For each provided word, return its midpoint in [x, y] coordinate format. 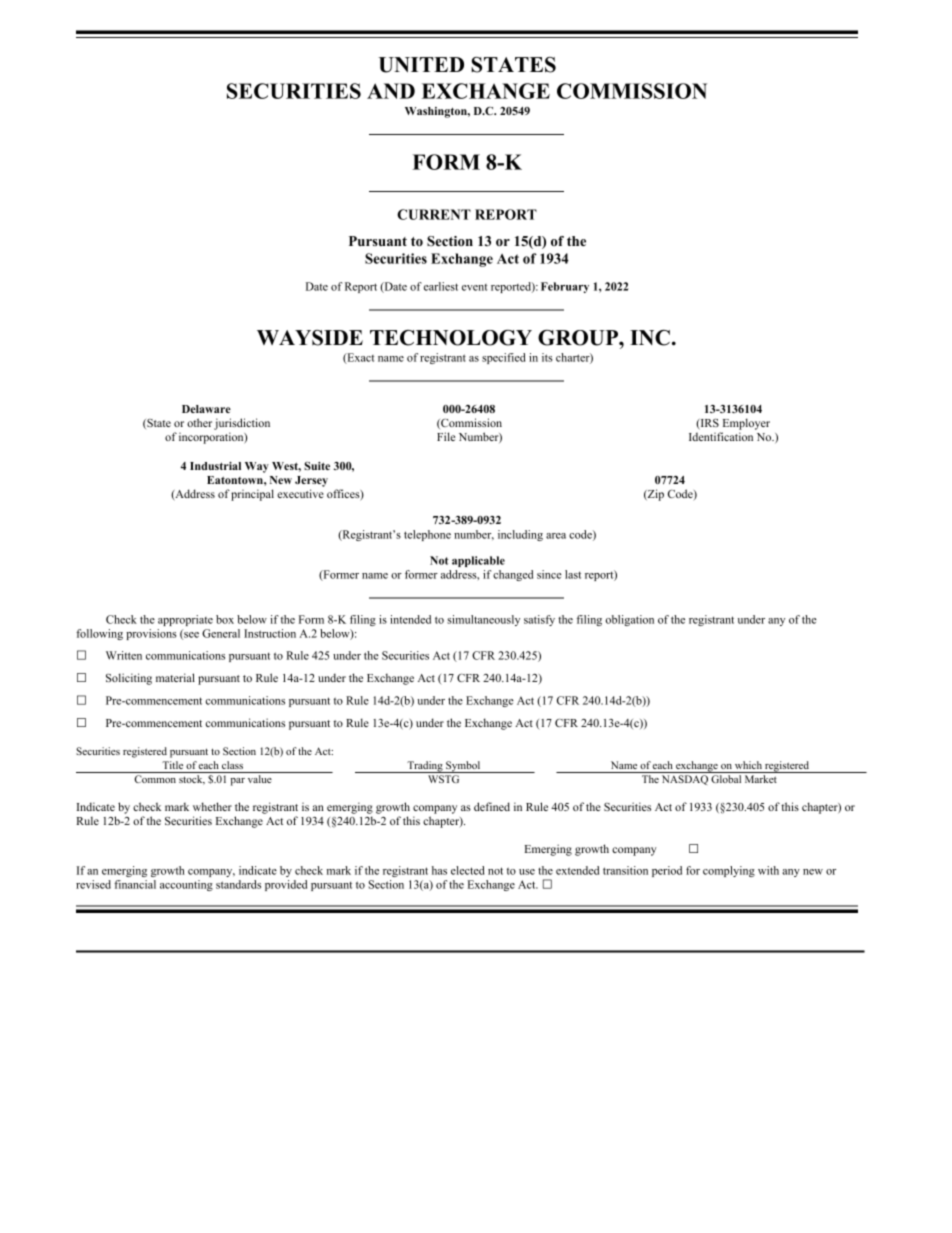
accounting [186, 885]
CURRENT [434, 214]
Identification [721, 436]
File [446, 436]
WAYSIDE [310, 338]
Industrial [215, 466]
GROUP [579, 338]
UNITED [421, 65]
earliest [441, 286]
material [175, 677]
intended [410, 619]
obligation [630, 620]
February [565, 287]
